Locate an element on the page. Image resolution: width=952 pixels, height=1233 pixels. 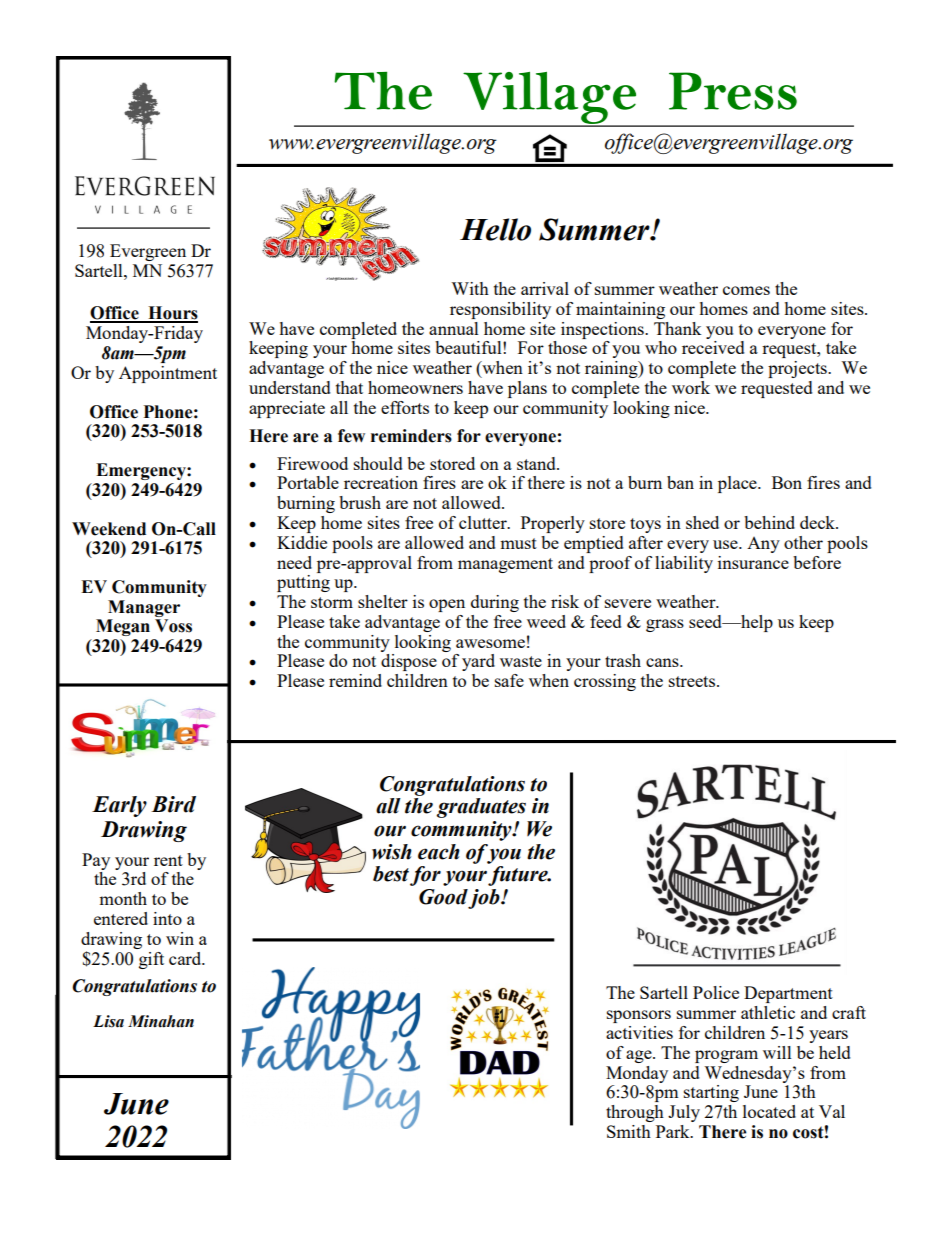
Lisa is located at coordinates (108, 1021).
